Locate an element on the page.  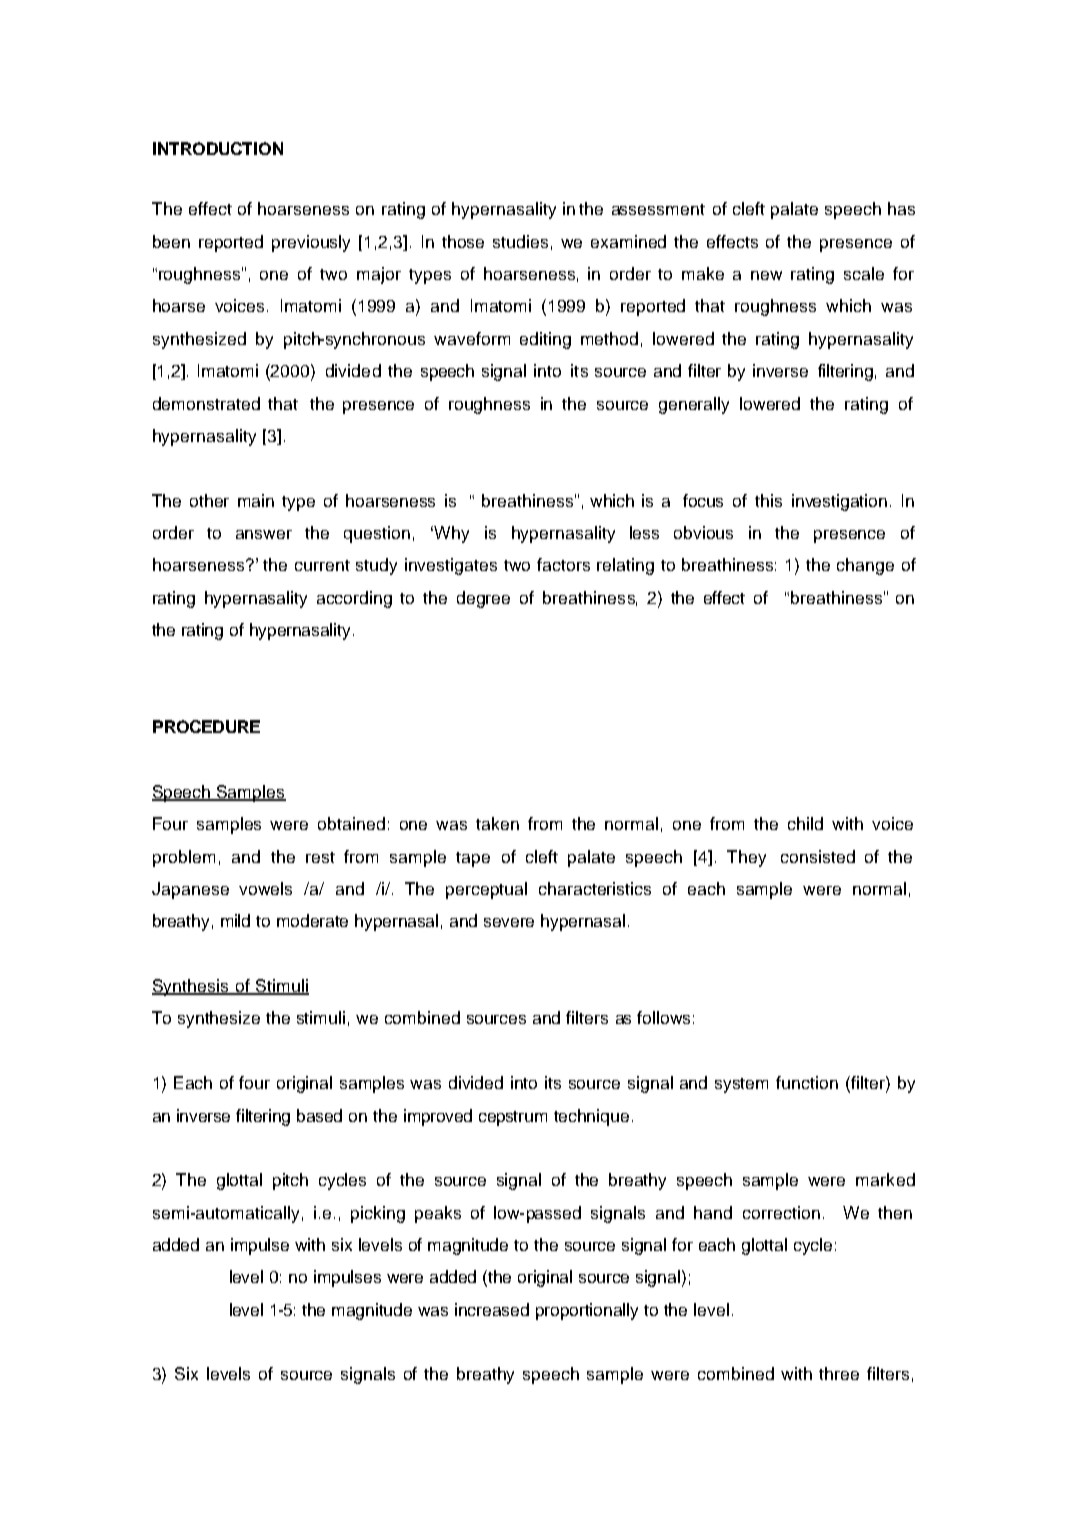
increased is located at coordinates (492, 1309).
